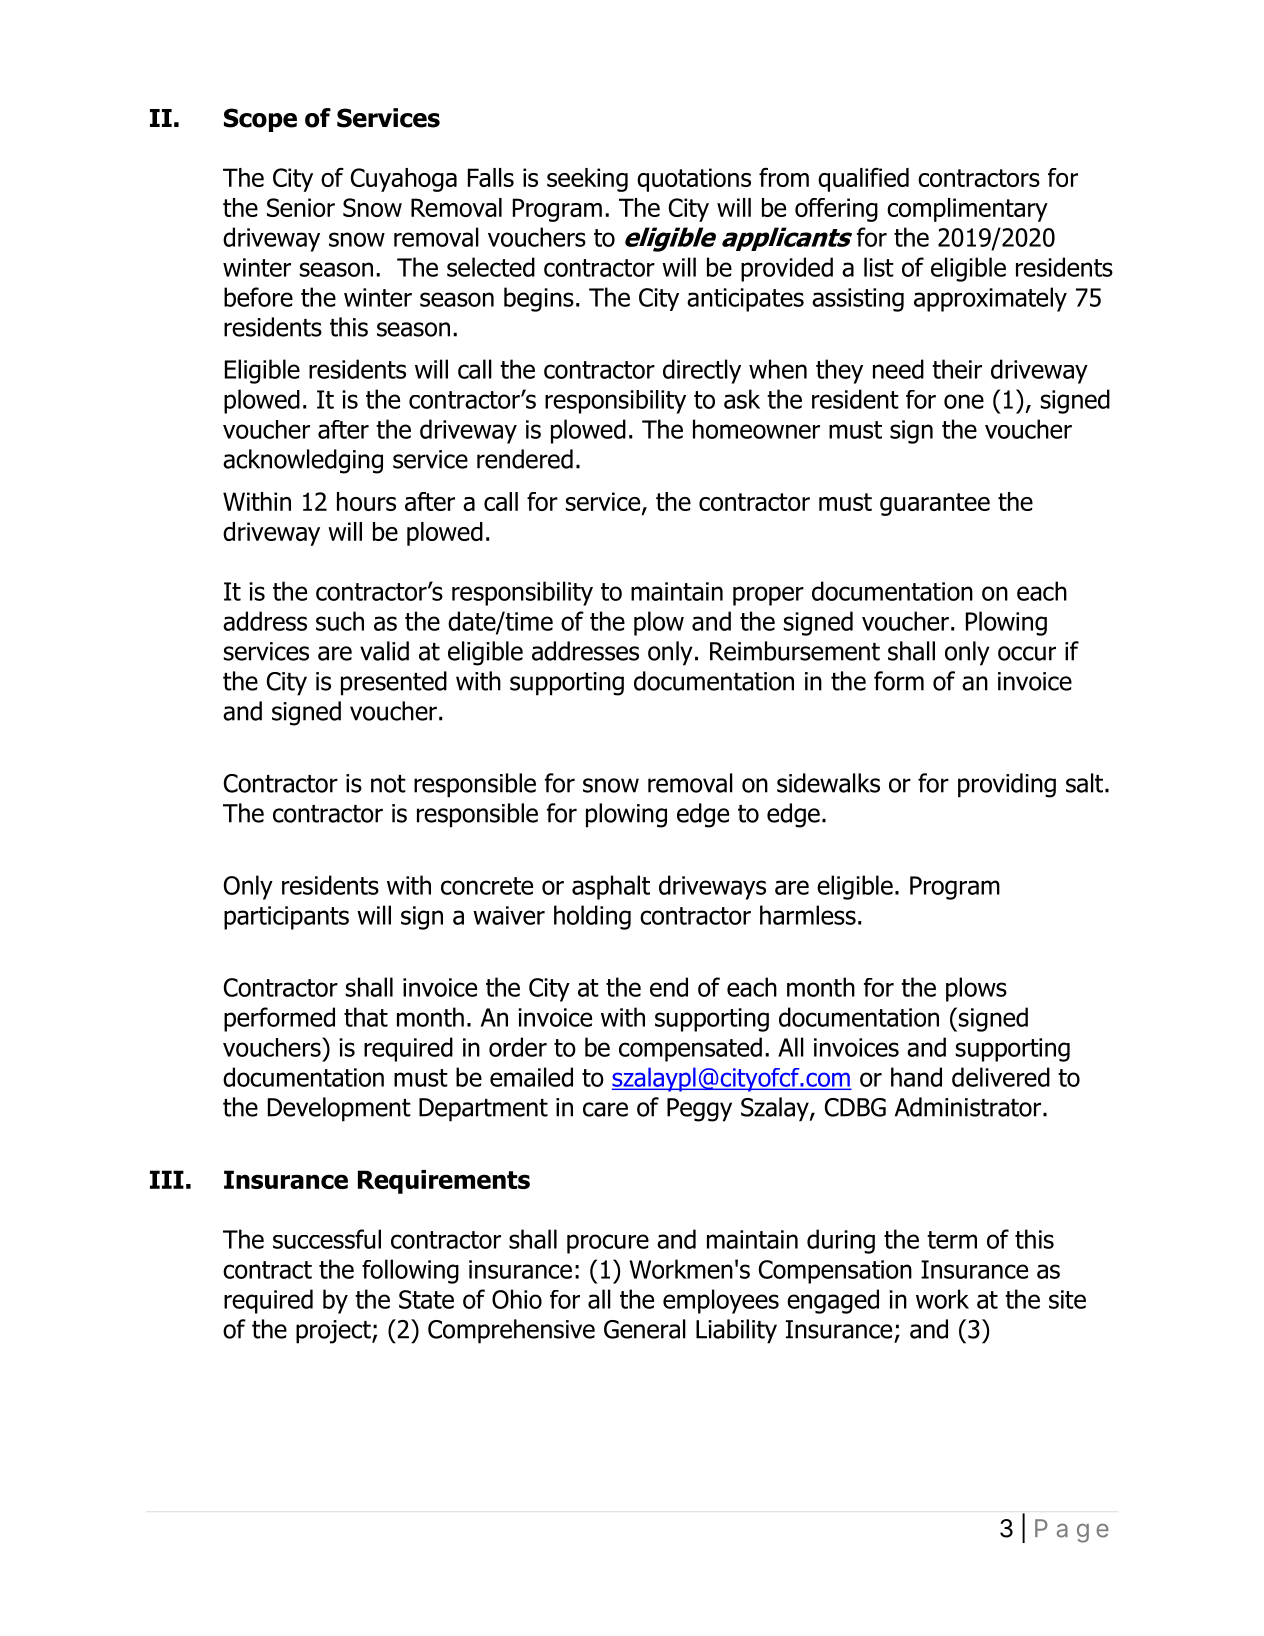 This screenshot has width=1264, height=1636. I want to click on hours, so click(366, 501).
